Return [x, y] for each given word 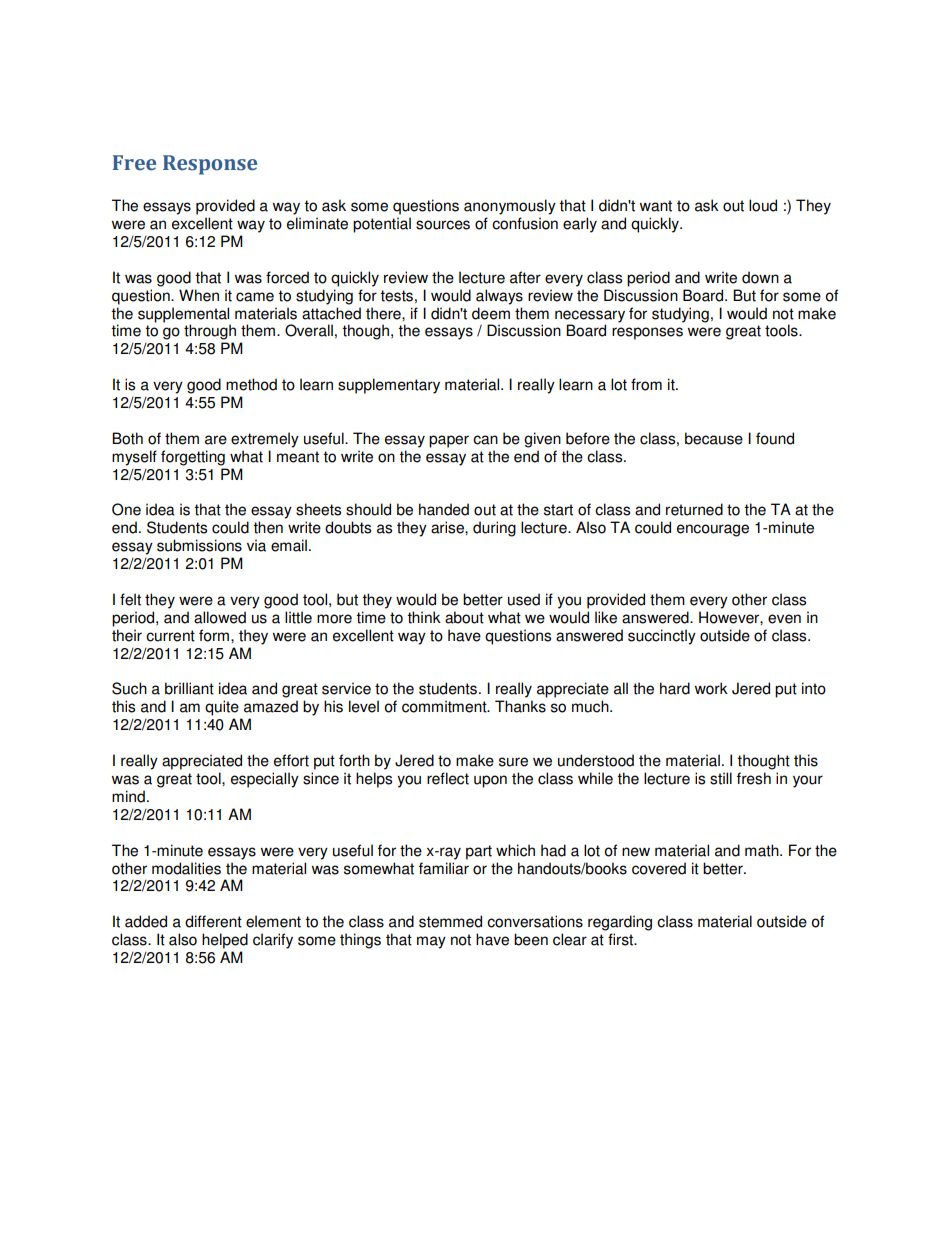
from [646, 384]
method [251, 384]
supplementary [389, 386]
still [721, 778]
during [494, 529]
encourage [713, 530]
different [213, 921]
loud [763, 205]
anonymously [510, 207]
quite [222, 708]
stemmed [450, 921]
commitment [445, 706]
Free [134, 163]
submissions [199, 545]
